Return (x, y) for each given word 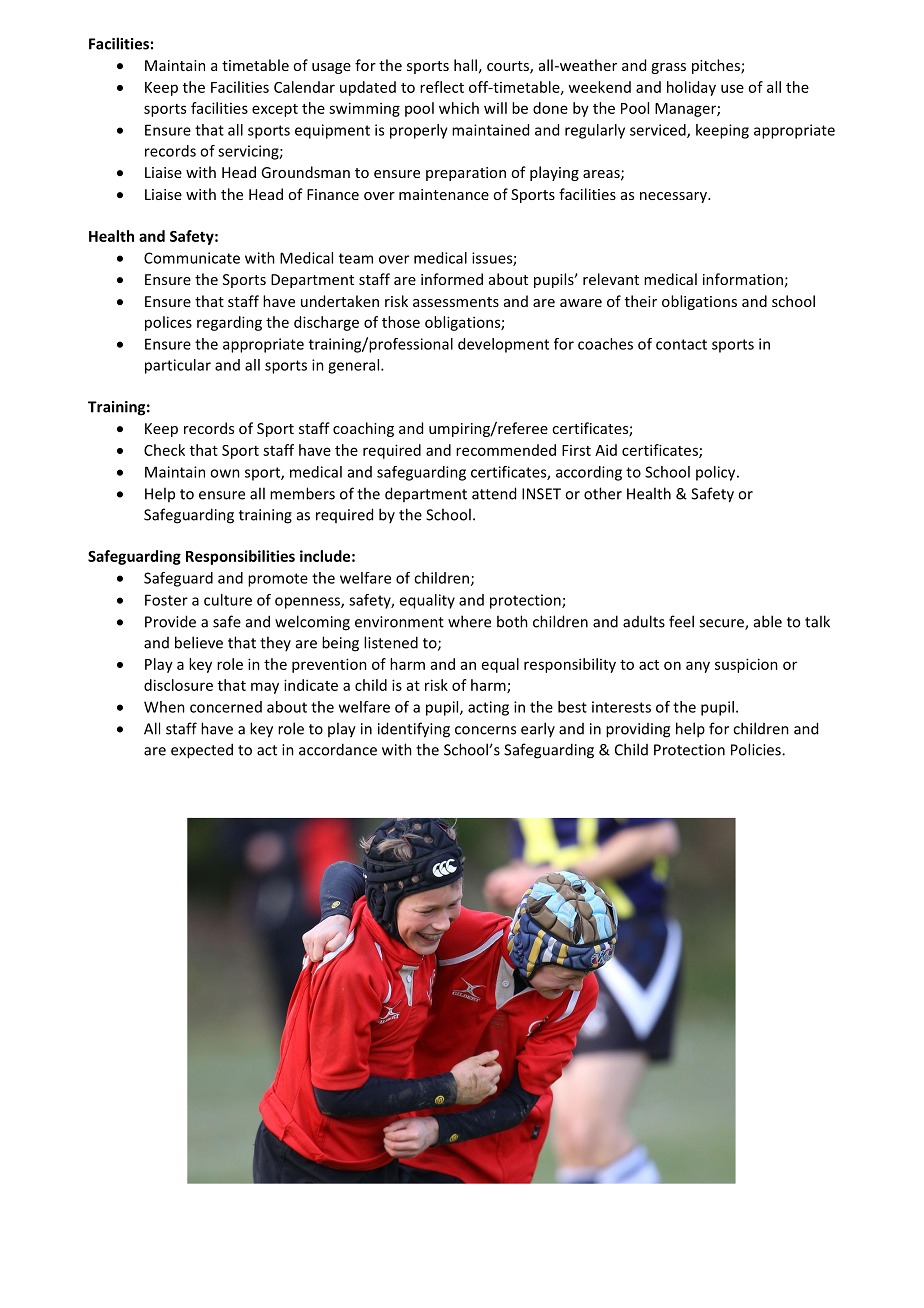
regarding (229, 323)
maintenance (444, 194)
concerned (226, 707)
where (469, 621)
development (503, 345)
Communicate (192, 258)
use (732, 88)
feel (681, 621)
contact (681, 344)
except (275, 110)
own (225, 473)
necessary (674, 197)
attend (494, 493)
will (495, 108)
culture (228, 600)
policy (717, 473)
